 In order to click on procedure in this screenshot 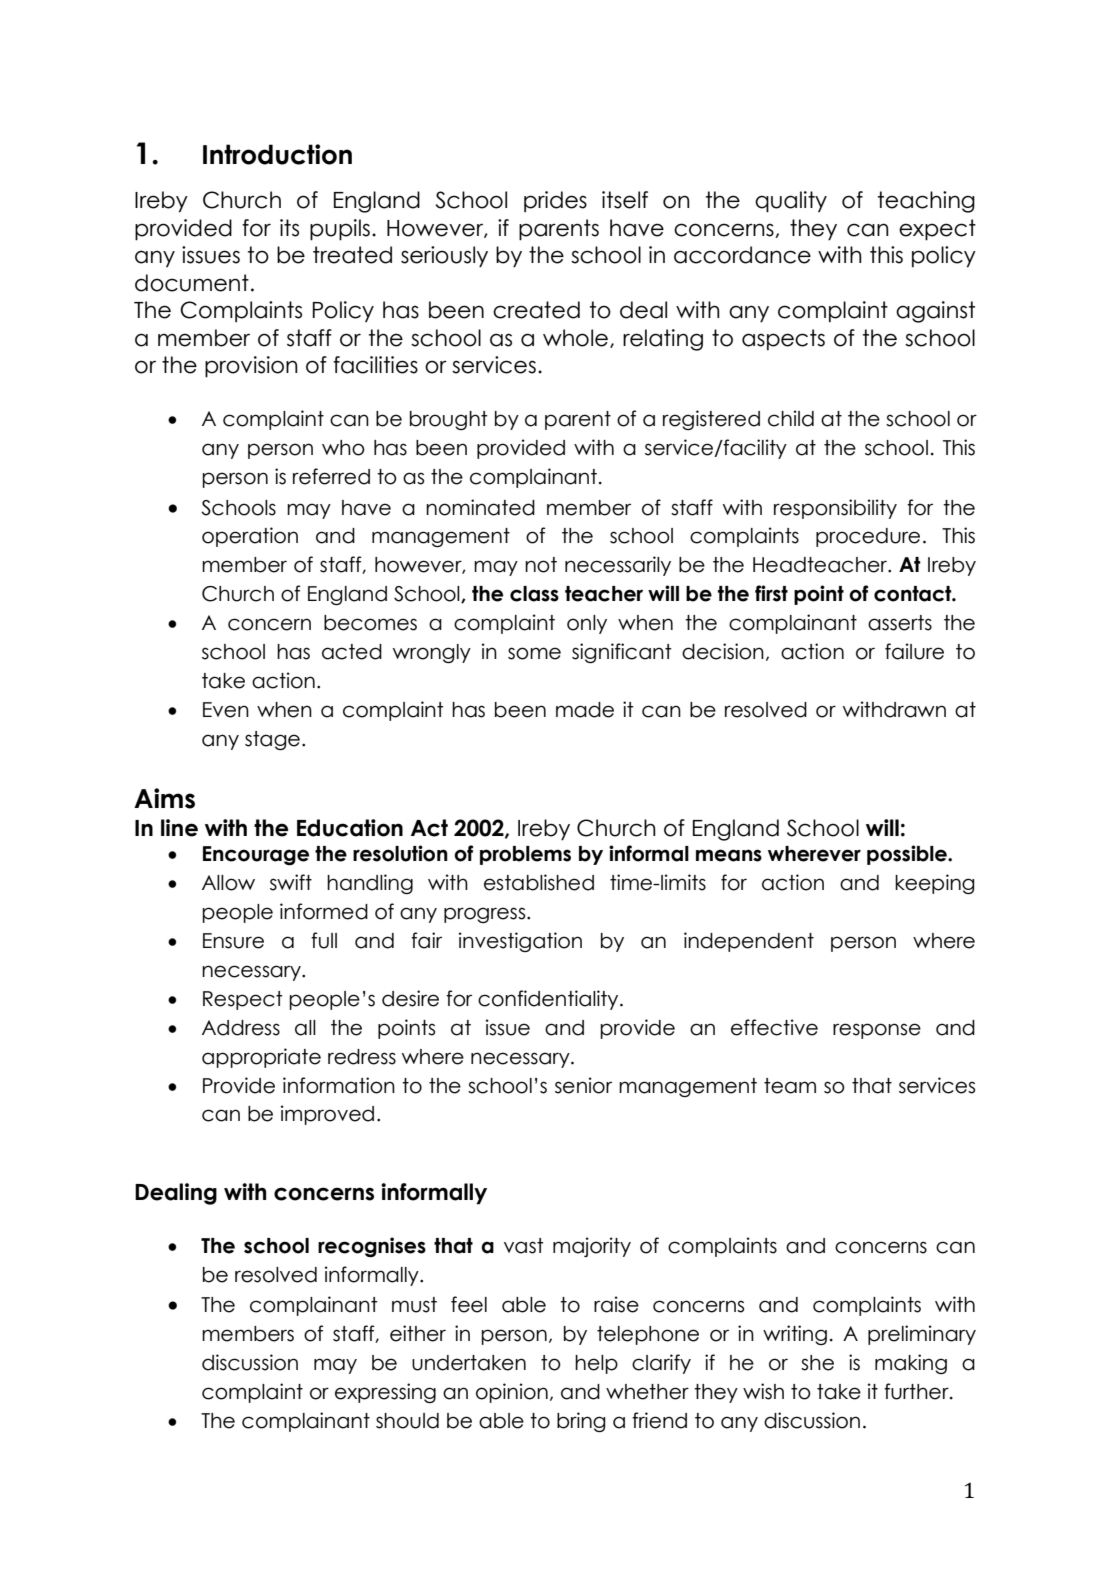, I will do `click(868, 537)`.
